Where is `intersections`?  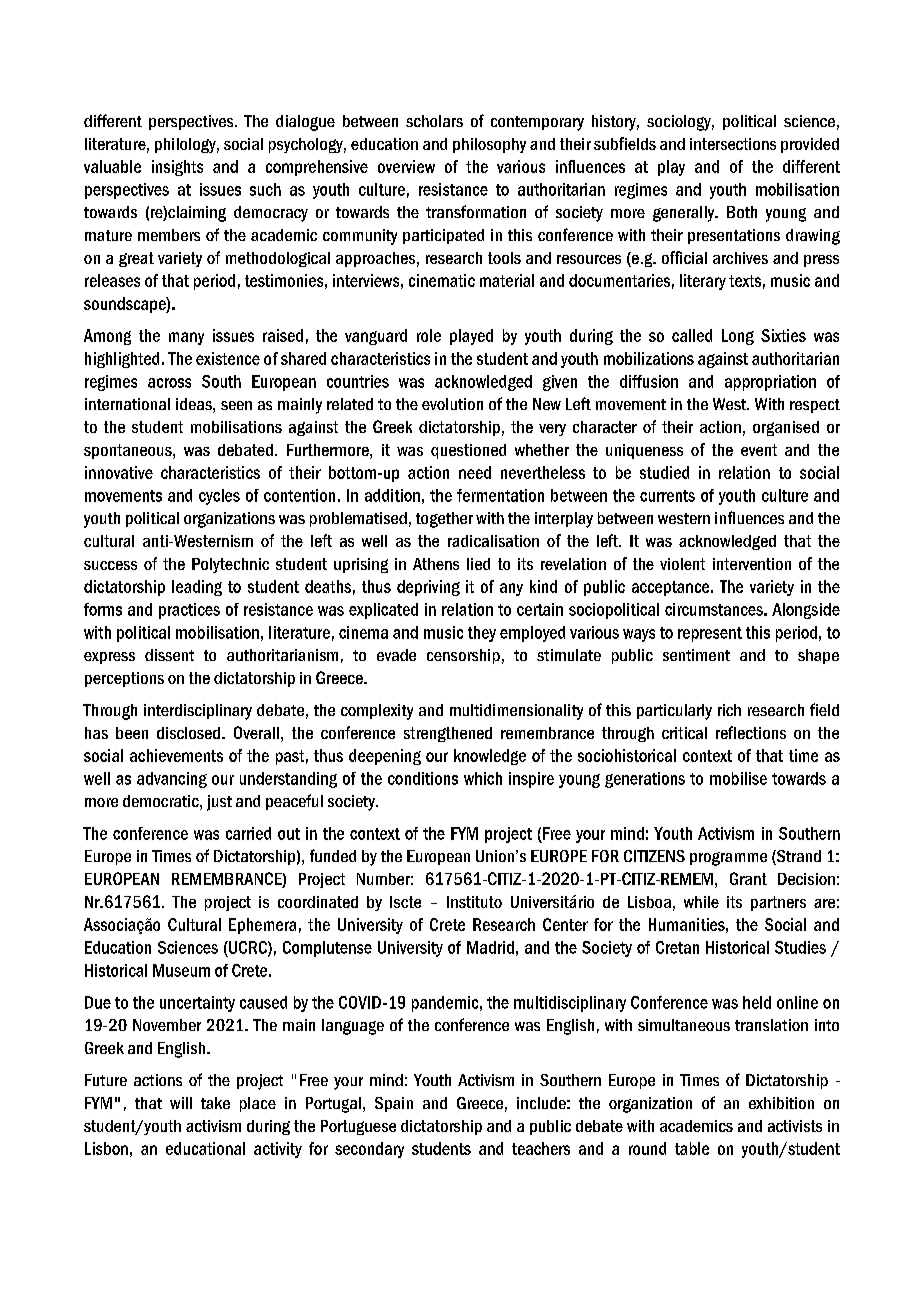
intersections is located at coordinates (733, 144).
